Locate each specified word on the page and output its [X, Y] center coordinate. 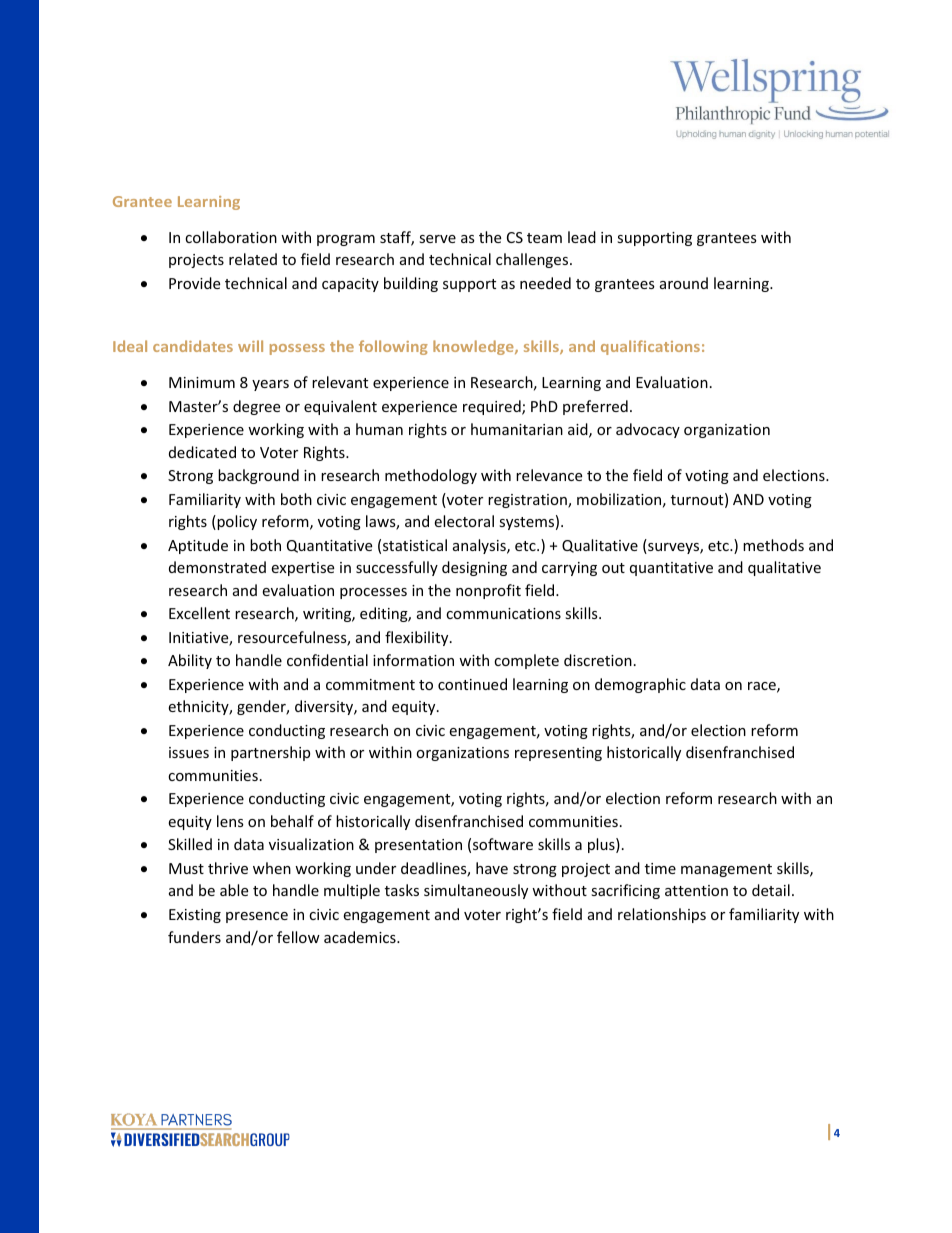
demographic [640, 685]
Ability [190, 661]
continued [472, 684]
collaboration [231, 237]
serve [437, 239]
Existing [195, 916]
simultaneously [476, 891]
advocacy [648, 430]
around [684, 283]
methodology [431, 476]
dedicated [202, 452]
